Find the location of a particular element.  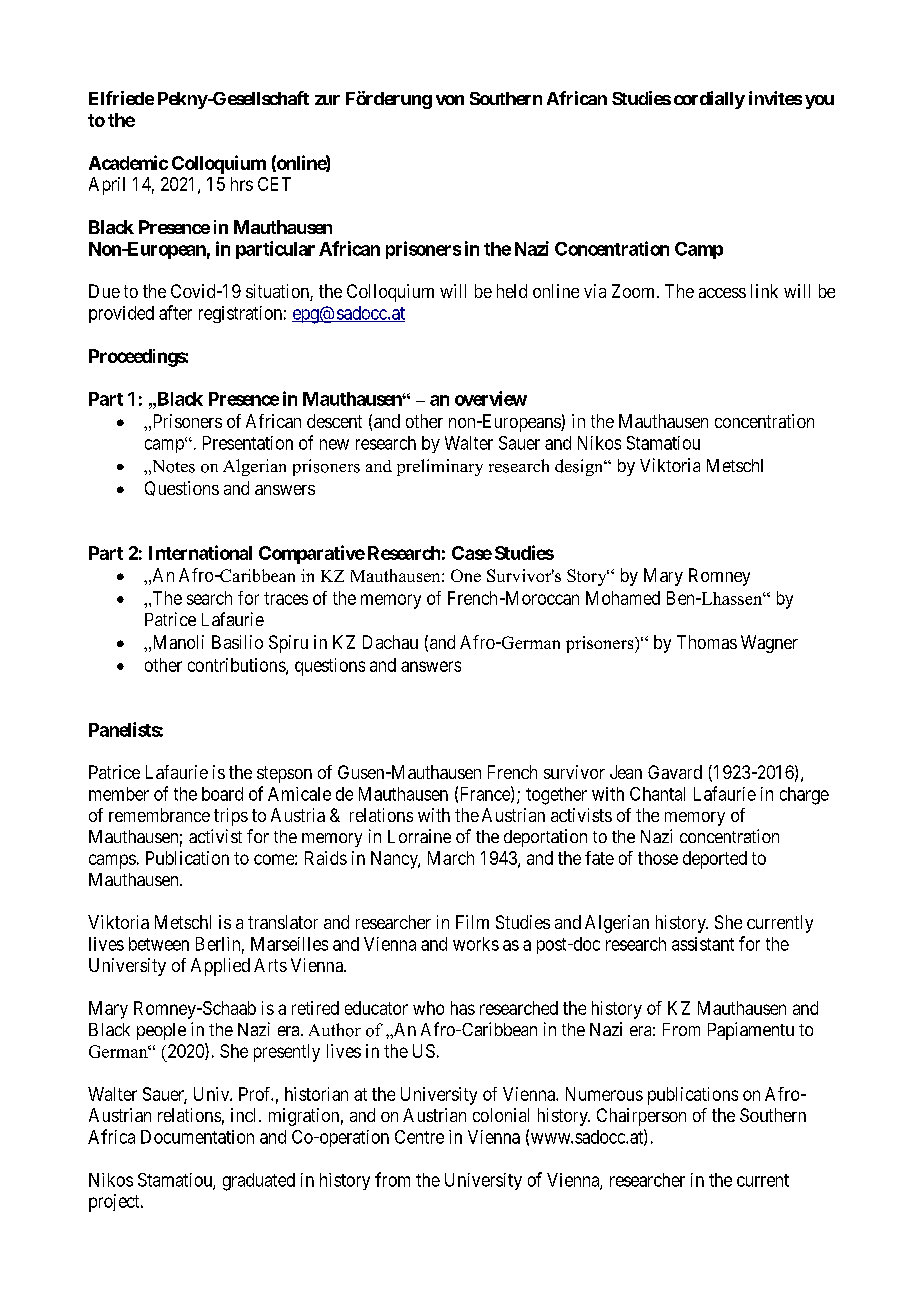

Academic is located at coordinates (128, 162).
